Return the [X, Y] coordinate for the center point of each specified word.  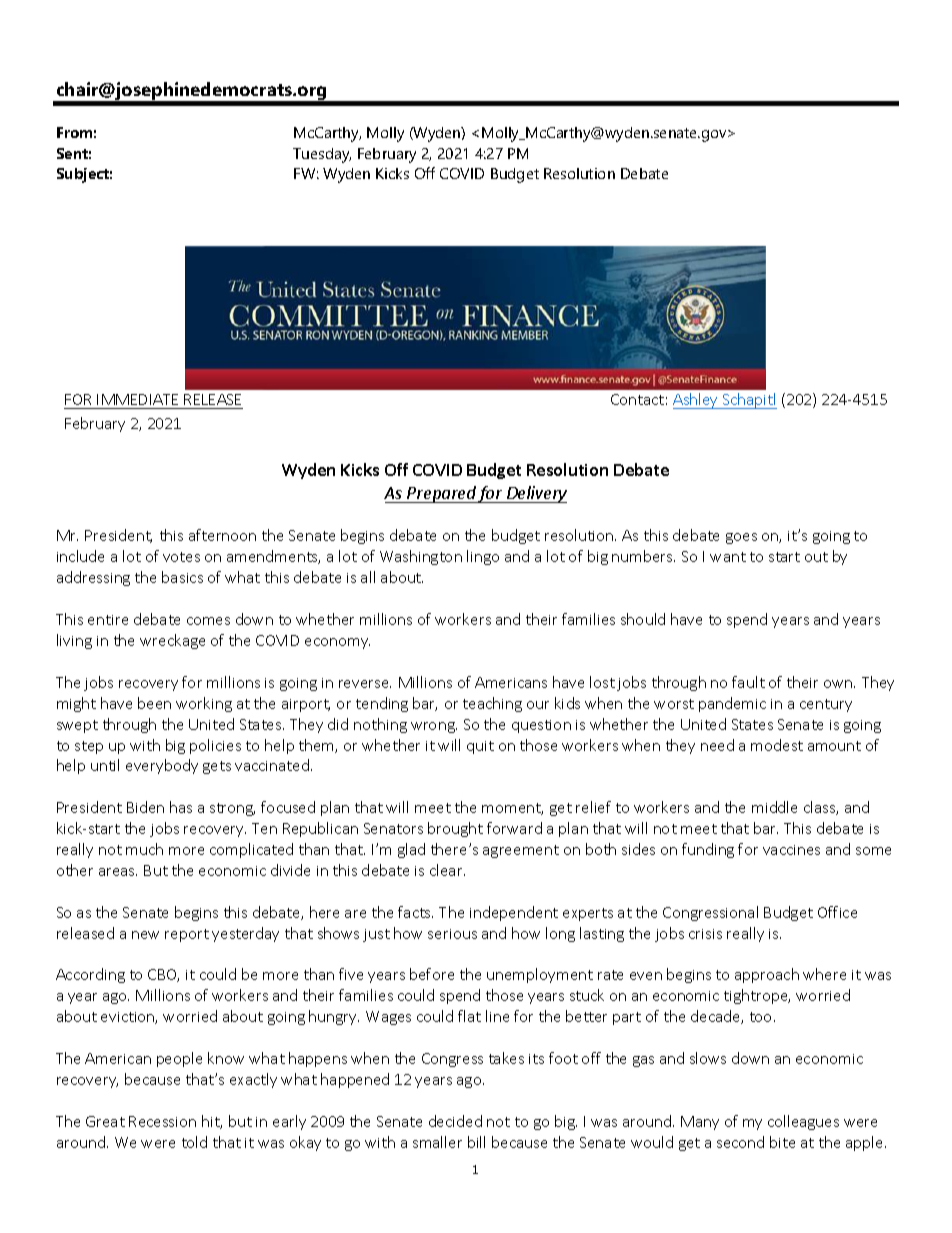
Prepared [441, 494]
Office [837, 912]
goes [741, 538]
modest [777, 745]
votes [181, 557]
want [728, 557]
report [187, 935]
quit [480, 747]
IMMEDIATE [137, 399]
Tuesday [322, 155]
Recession [162, 1121]
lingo [483, 557]
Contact [637, 399]
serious [452, 934]
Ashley [697, 401]
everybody [162, 766]
